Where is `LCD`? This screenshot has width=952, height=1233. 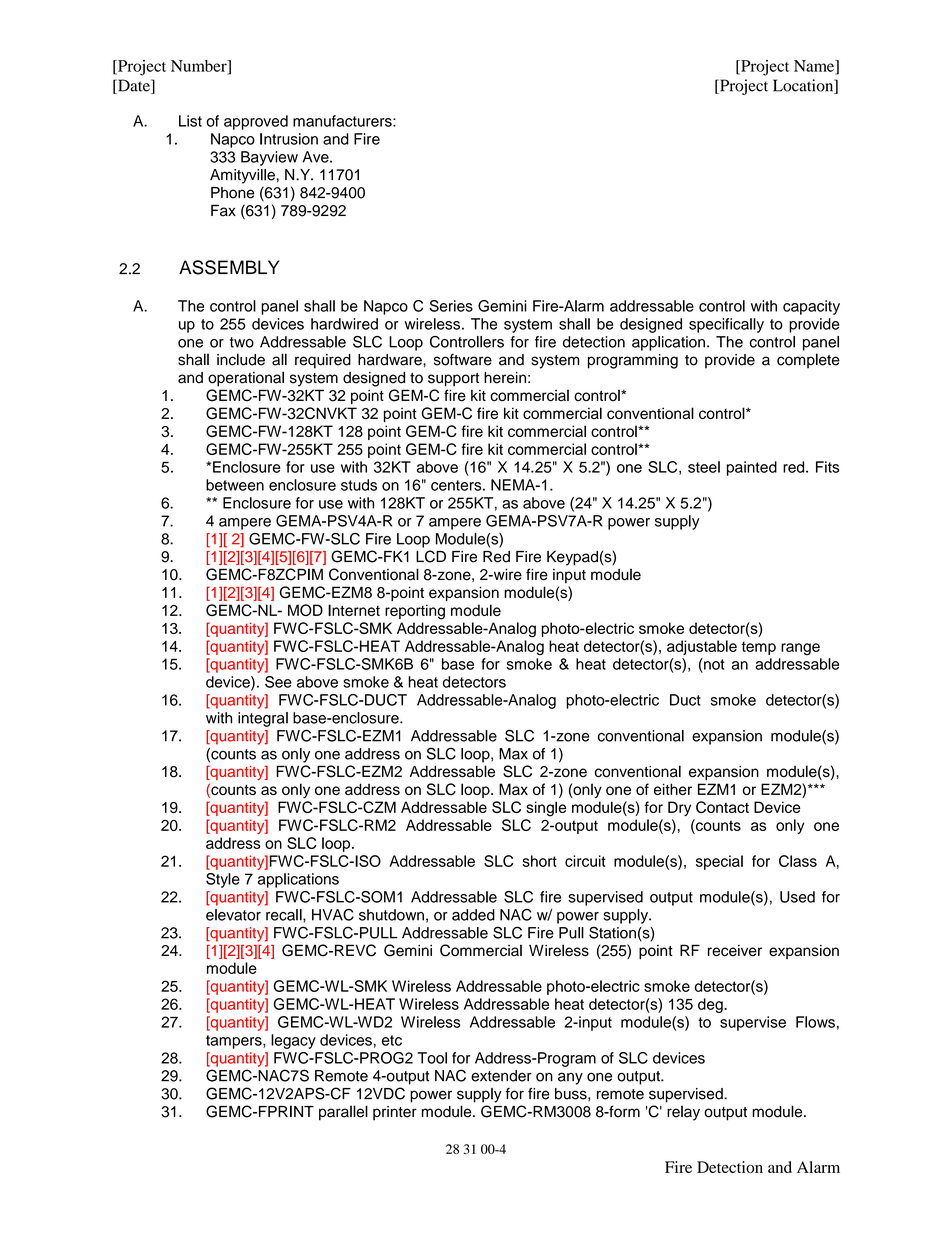
LCD is located at coordinates (431, 556).
